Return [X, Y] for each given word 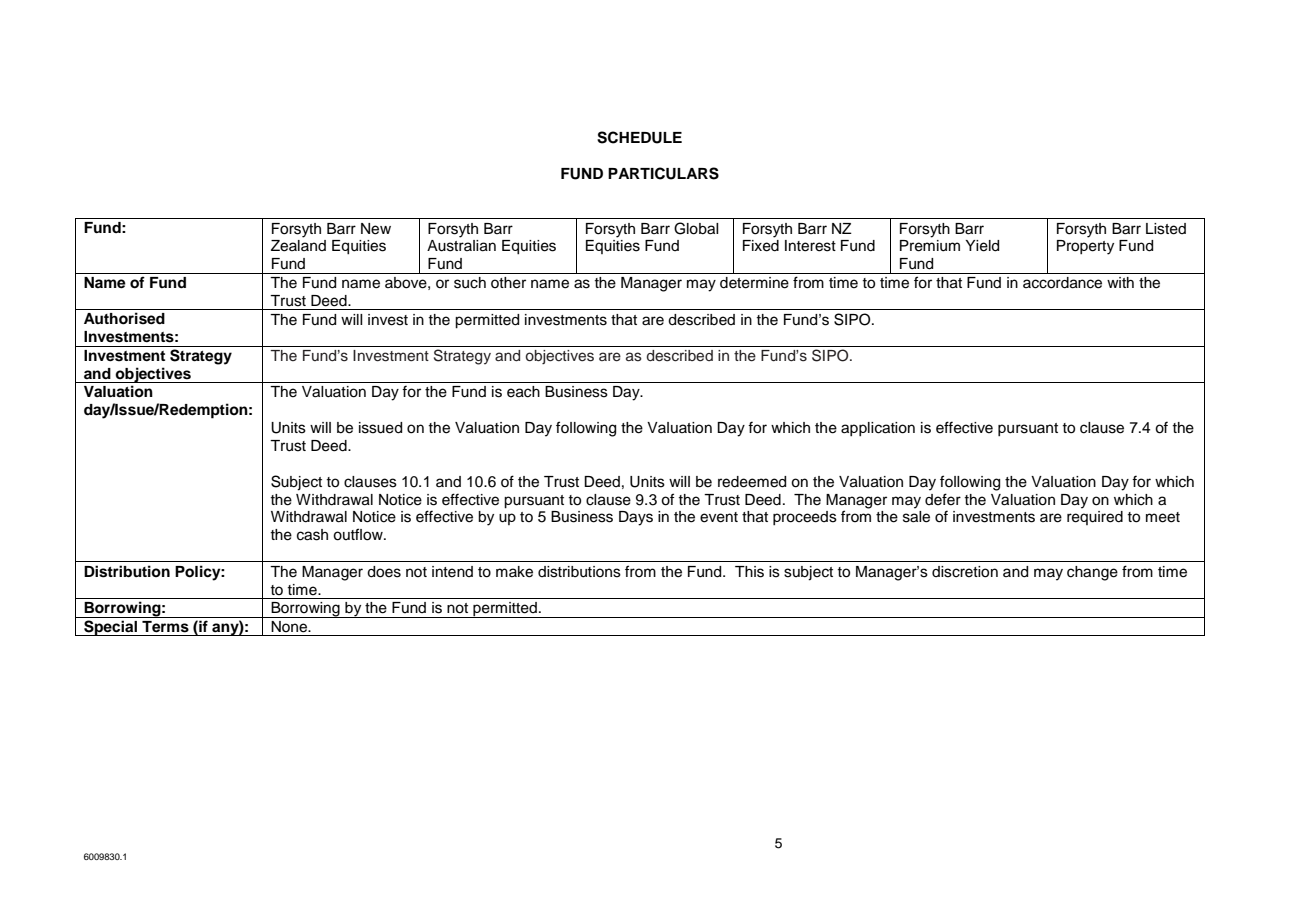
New [376, 229]
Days [636, 518]
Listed [1166, 229]
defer [943, 499]
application [878, 429]
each [523, 392]
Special [110, 628]
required [1095, 518]
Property [1085, 247]
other [508, 283]
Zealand [298, 246]
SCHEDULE [639, 137]
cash [312, 535]
